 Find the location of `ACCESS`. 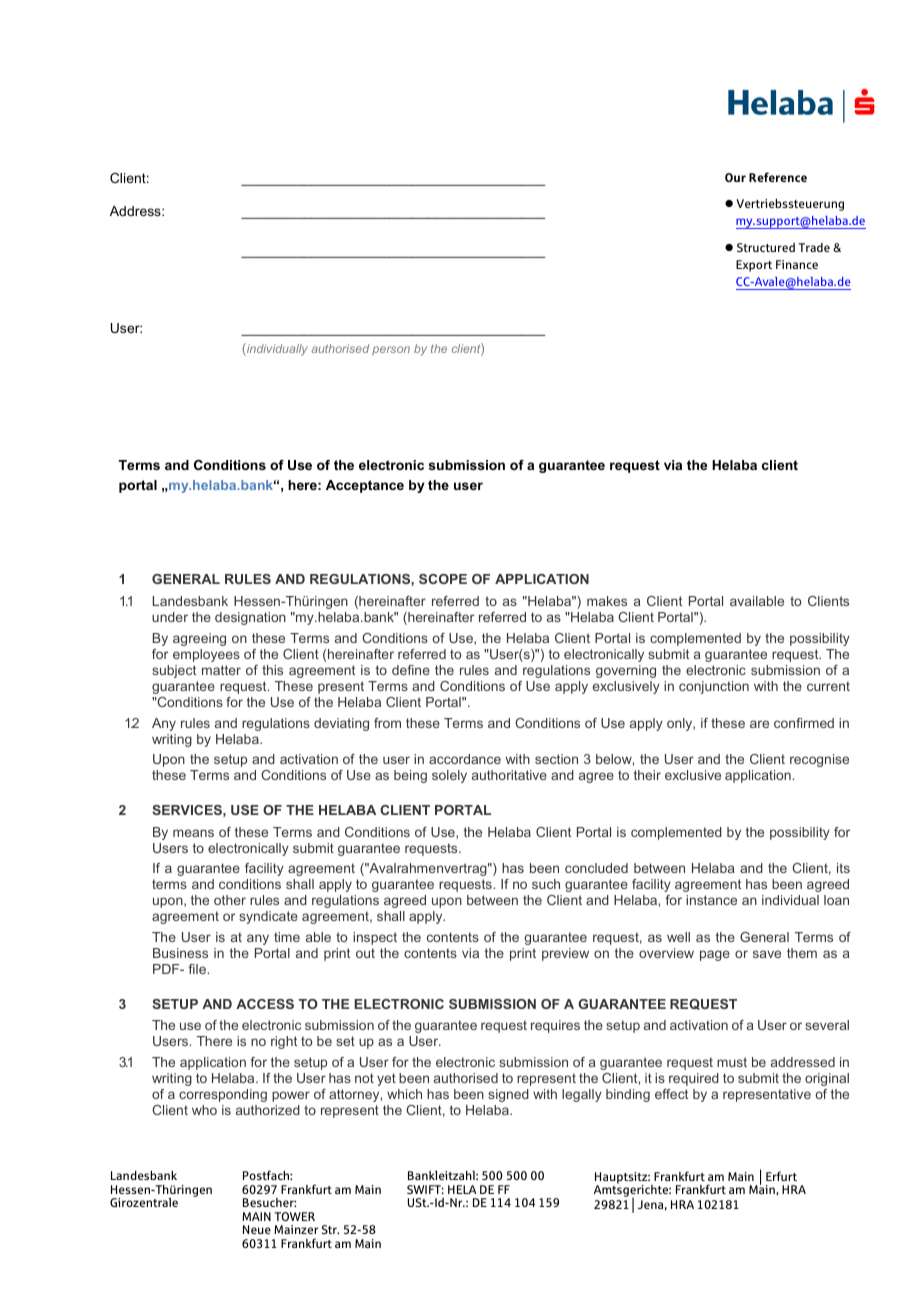

ACCESS is located at coordinates (265, 1004).
